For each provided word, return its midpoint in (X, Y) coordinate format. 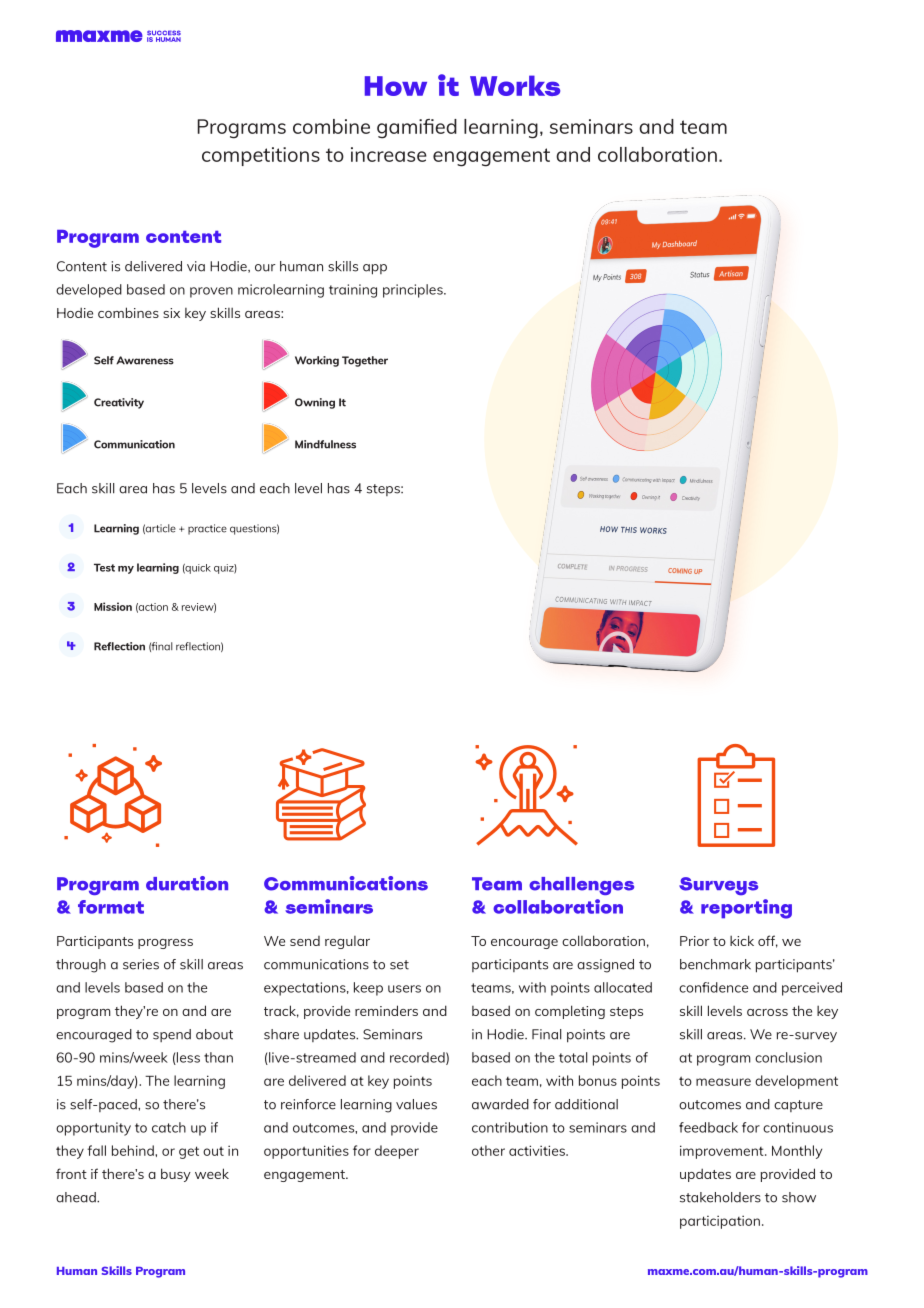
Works (515, 85)
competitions (261, 156)
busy (176, 1175)
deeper (397, 1152)
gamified (417, 129)
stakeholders (720, 1197)
